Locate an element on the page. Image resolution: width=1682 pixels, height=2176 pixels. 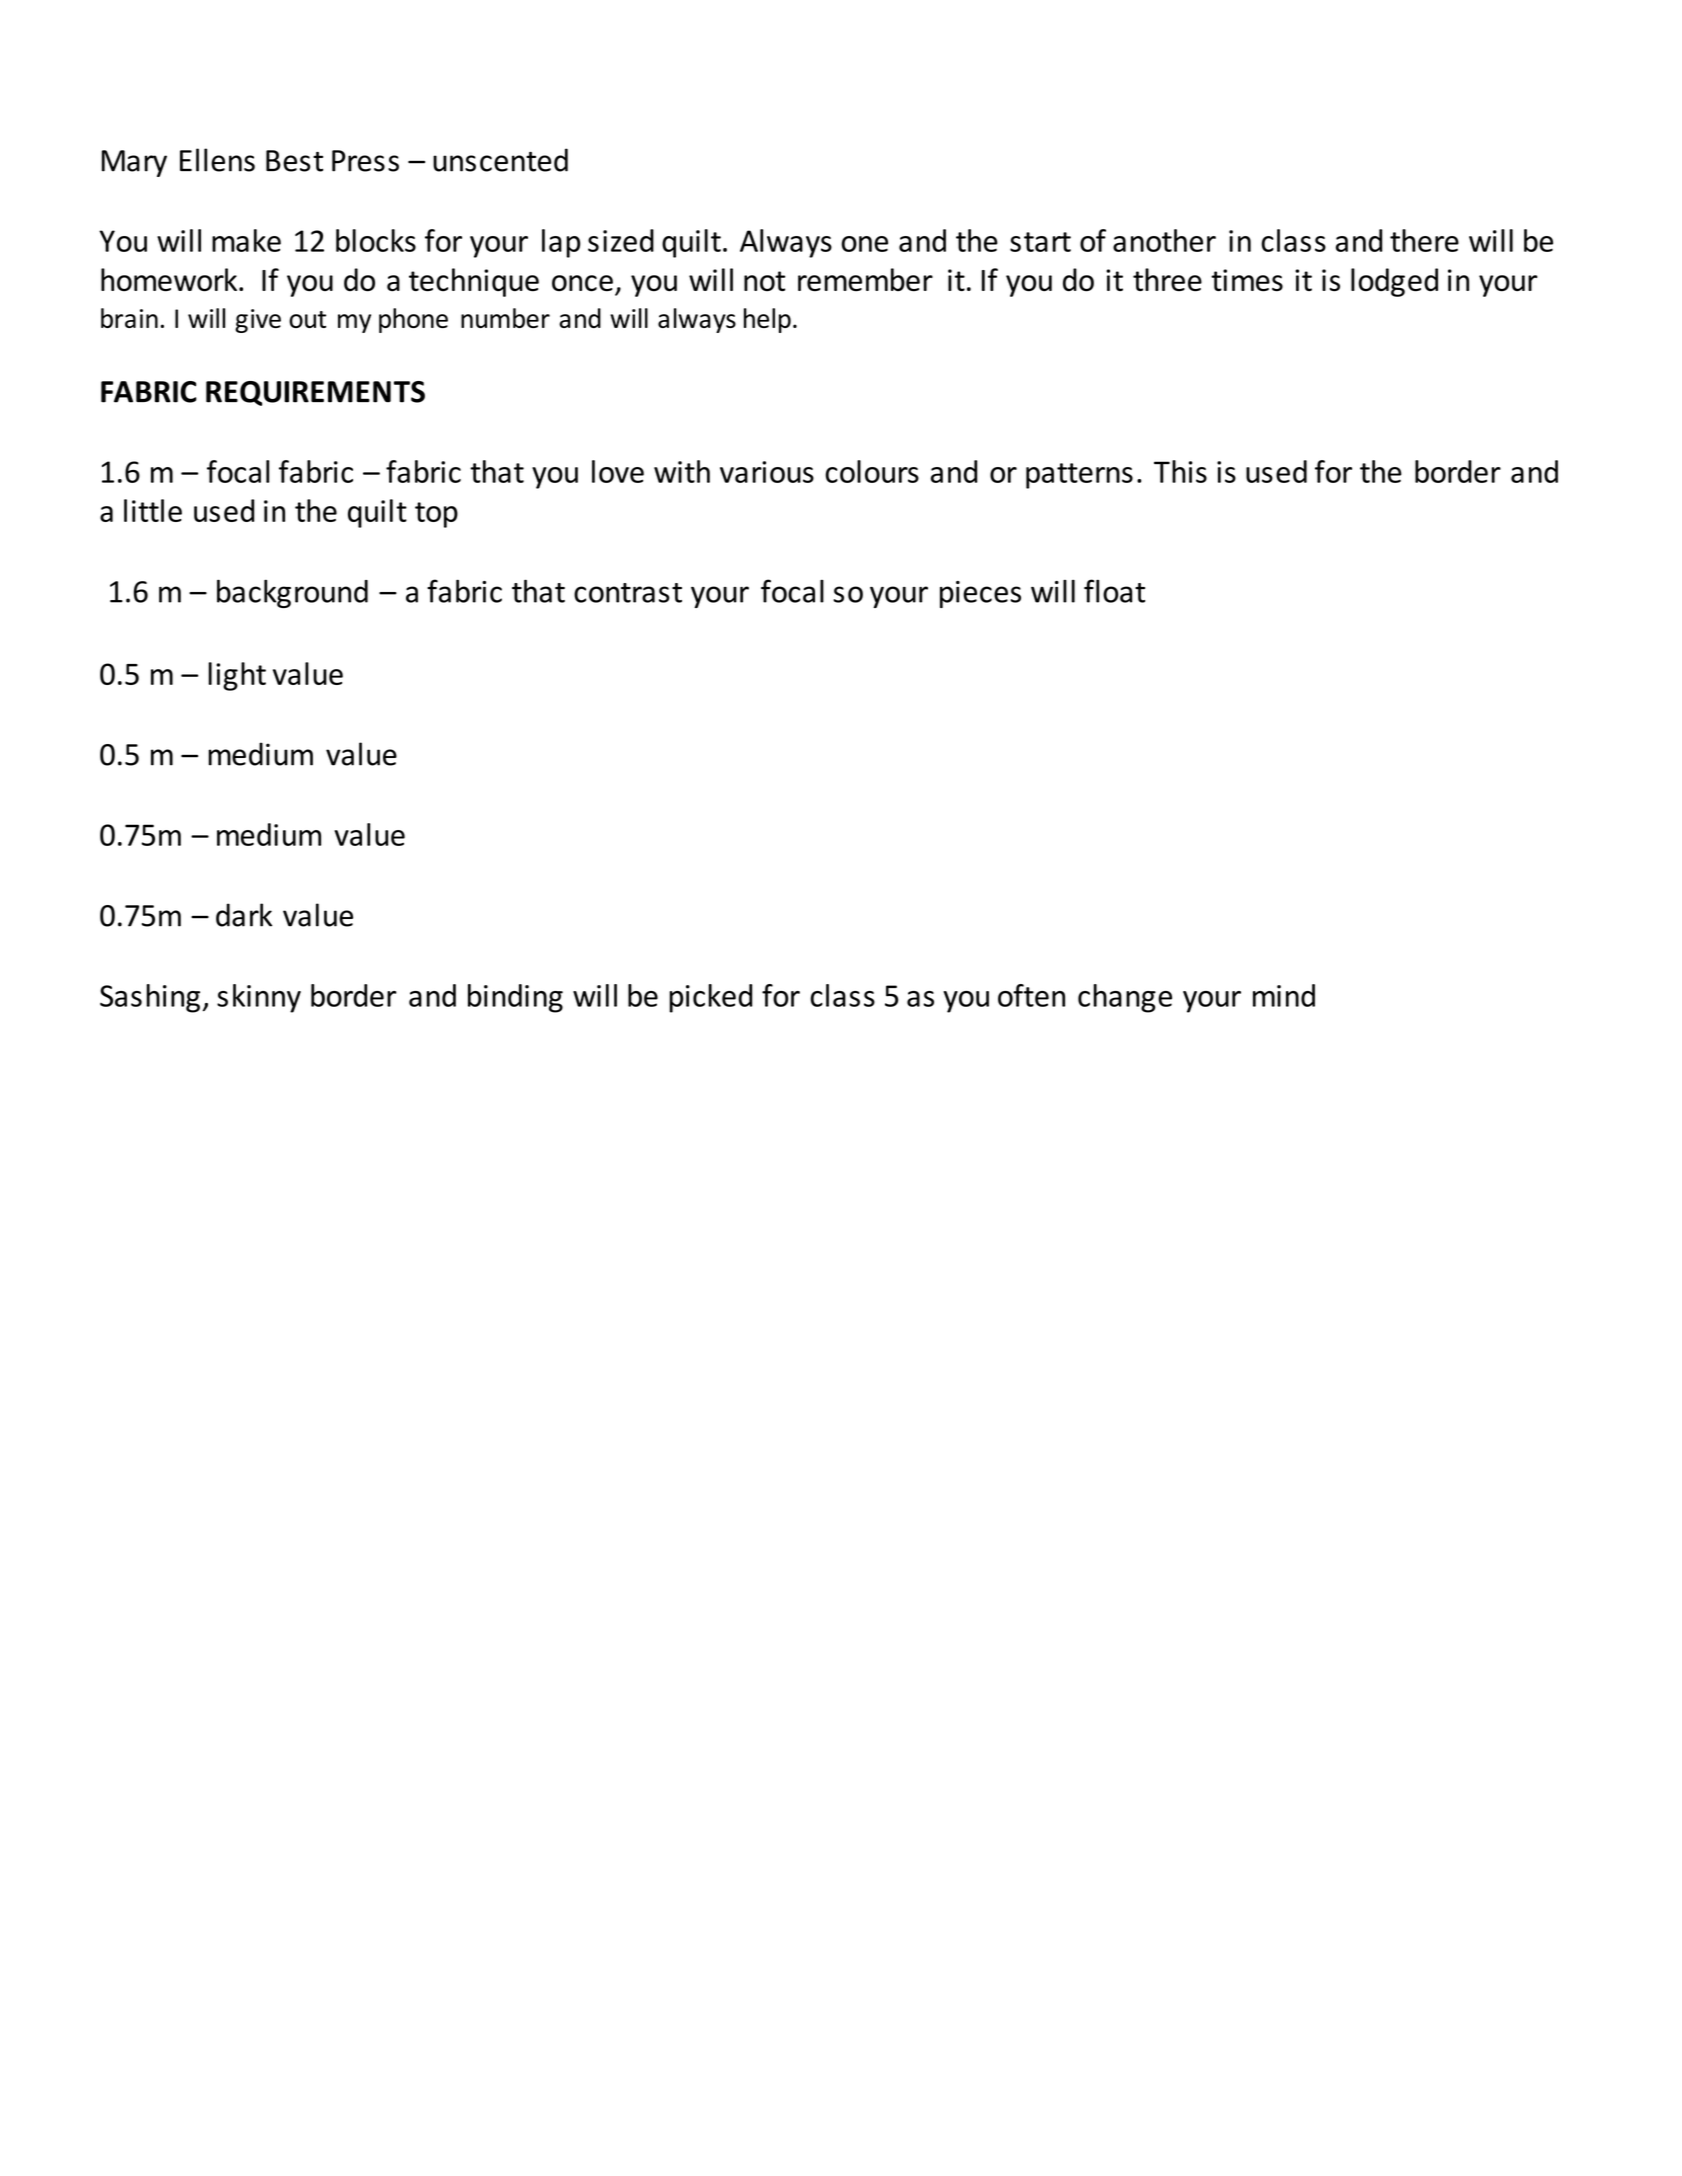
Best is located at coordinates (294, 161).
